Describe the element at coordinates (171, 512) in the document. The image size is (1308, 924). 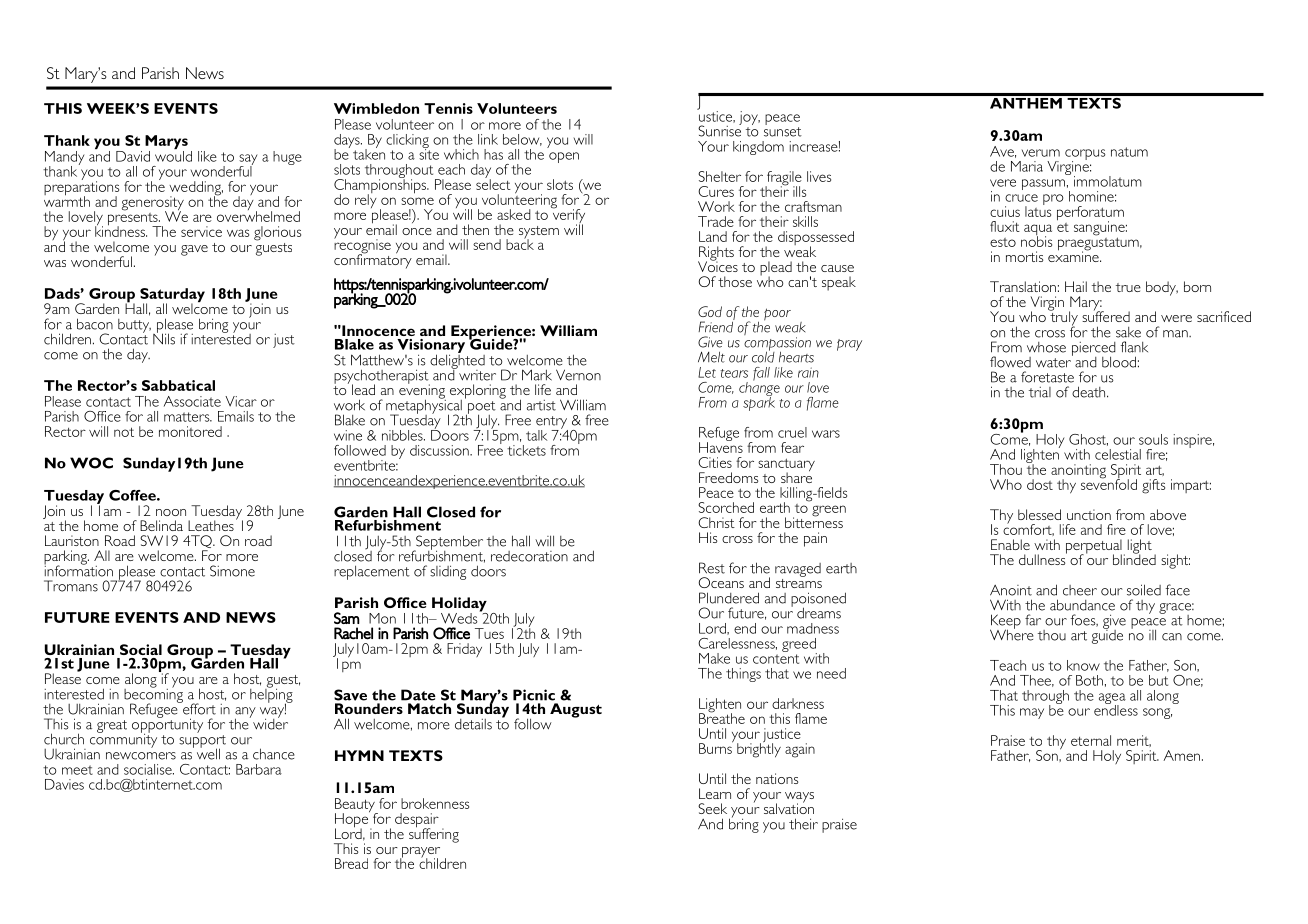
I see `noon` at that location.
